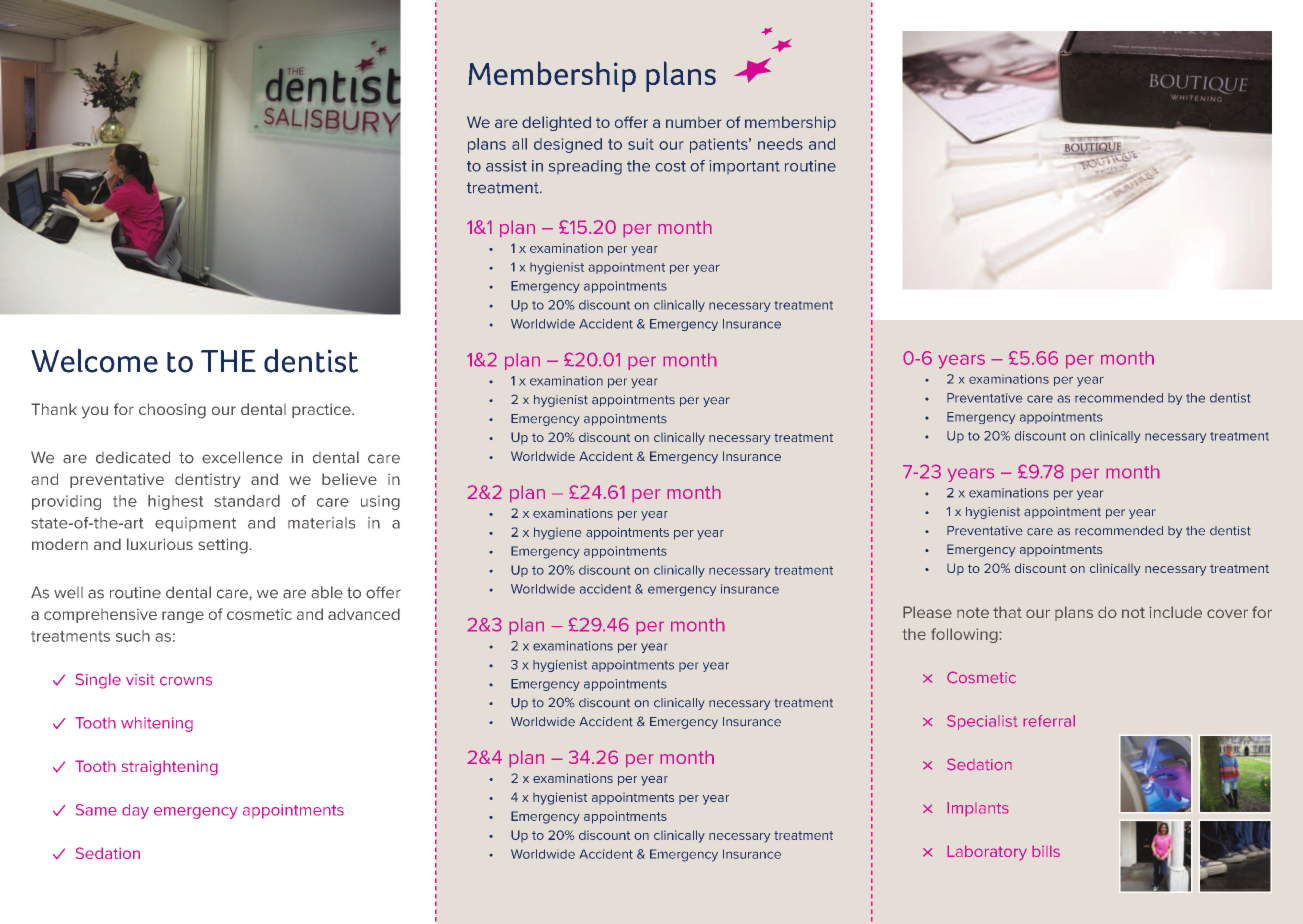  I want to click on assist, so click(506, 166).
